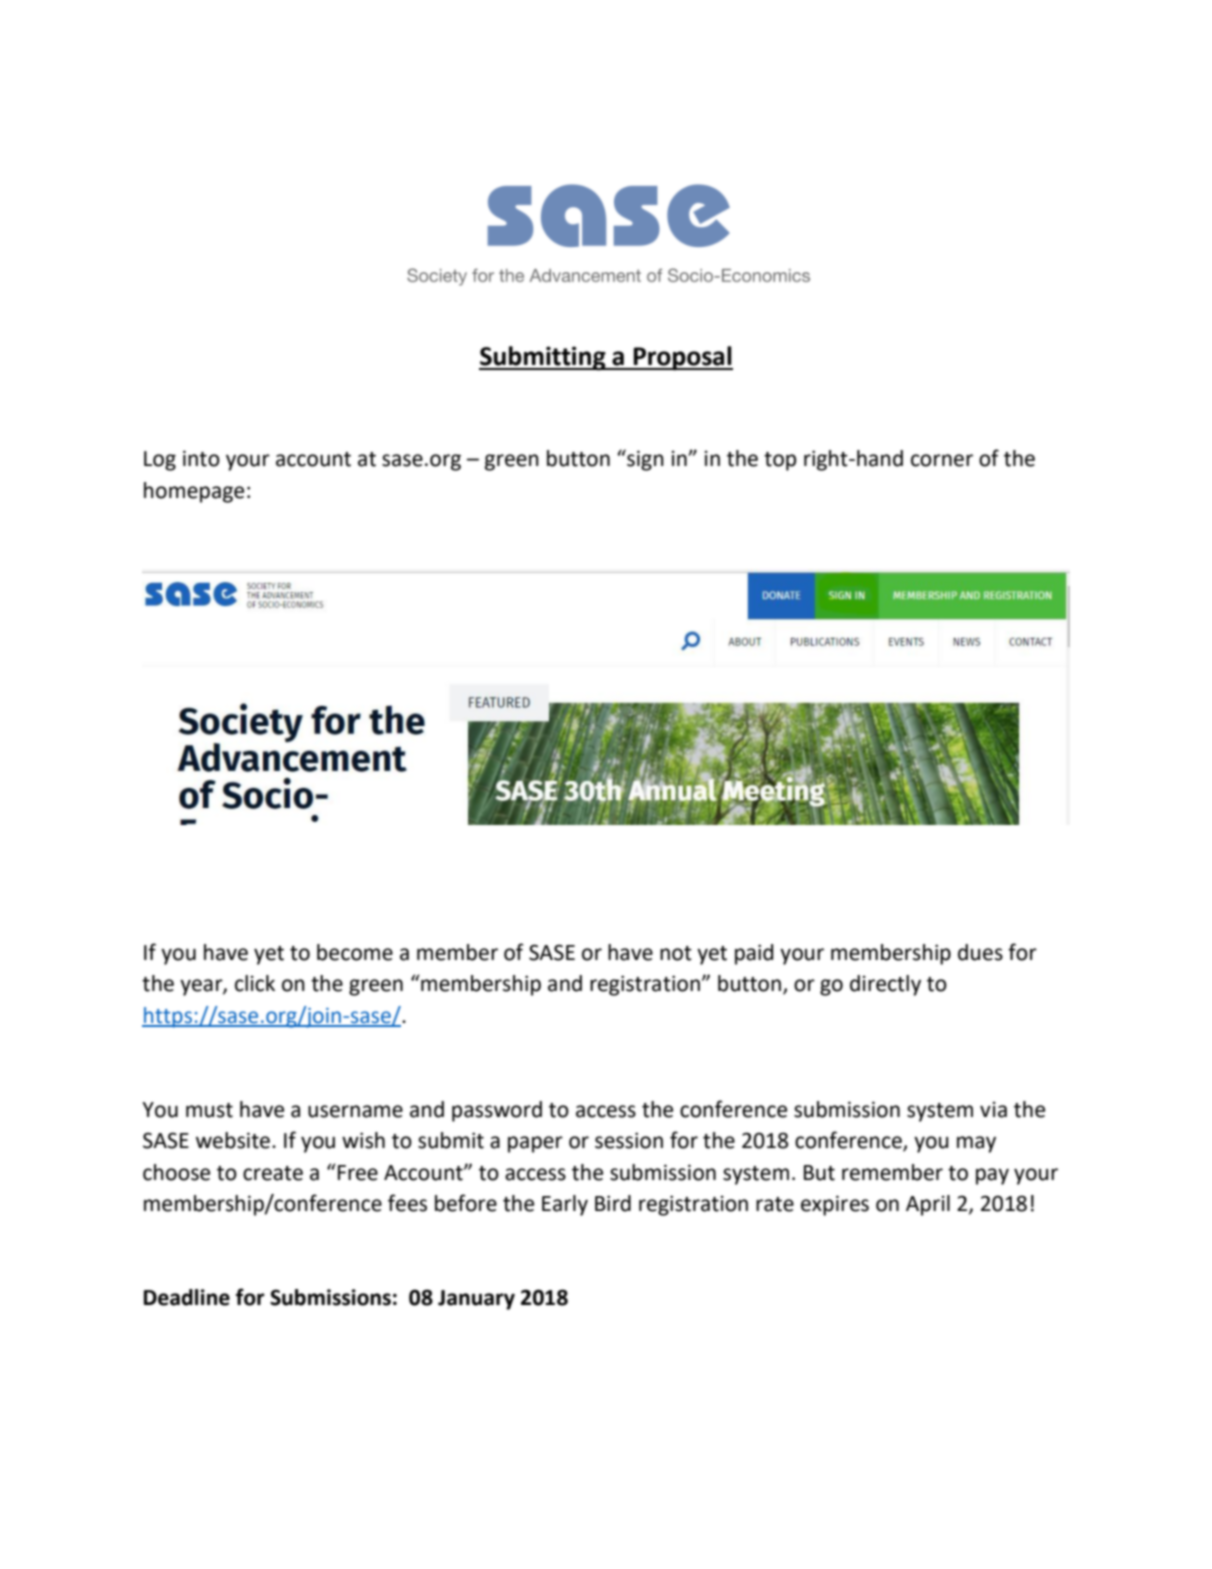 The height and width of the screenshot is (1569, 1212). I want to click on homepage, so click(194, 492).
